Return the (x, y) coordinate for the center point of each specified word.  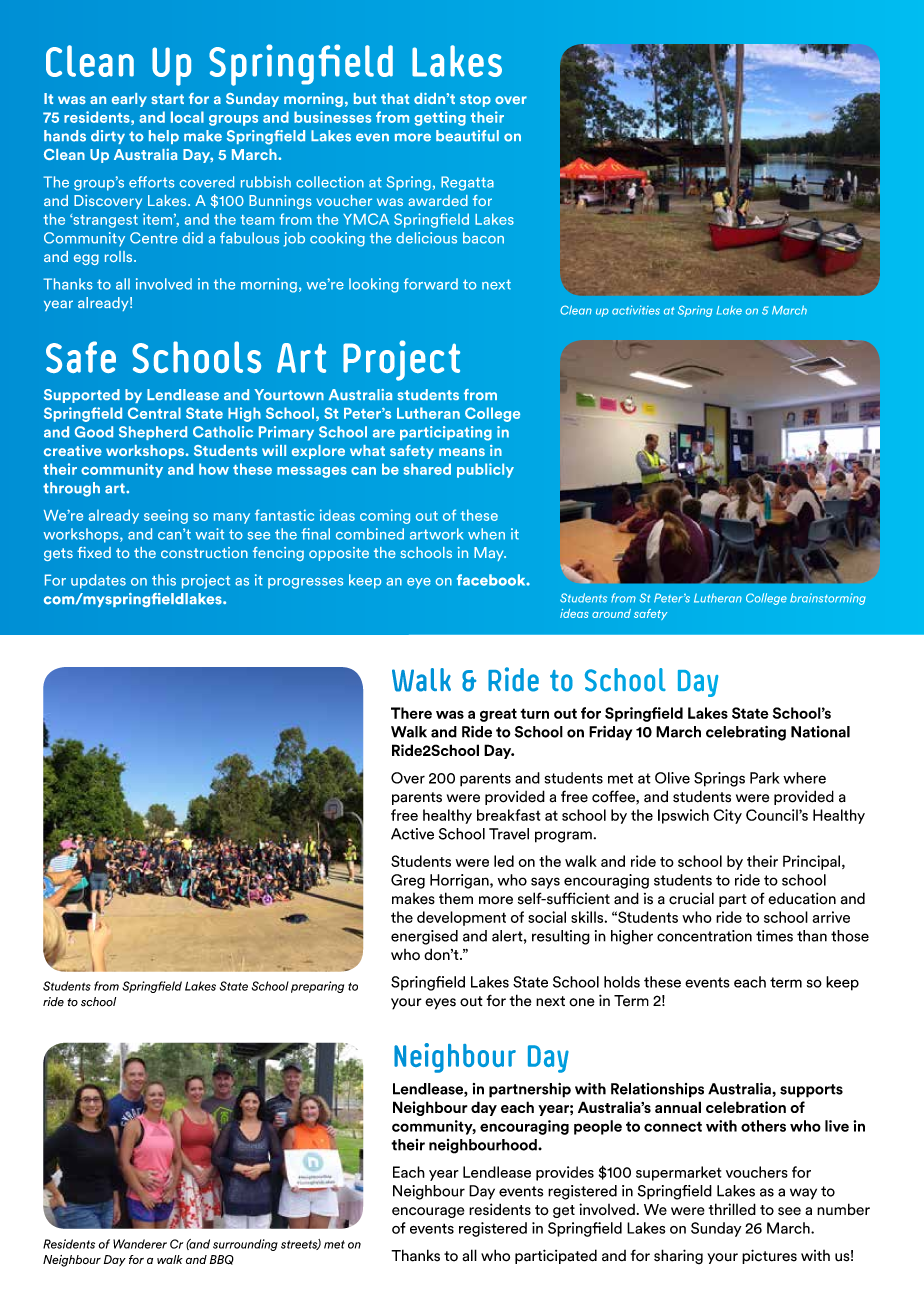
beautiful (467, 136)
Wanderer (140, 1244)
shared (427, 469)
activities (636, 310)
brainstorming (828, 599)
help (164, 137)
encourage (428, 1212)
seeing (166, 516)
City (727, 816)
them (456, 898)
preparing (317, 987)
